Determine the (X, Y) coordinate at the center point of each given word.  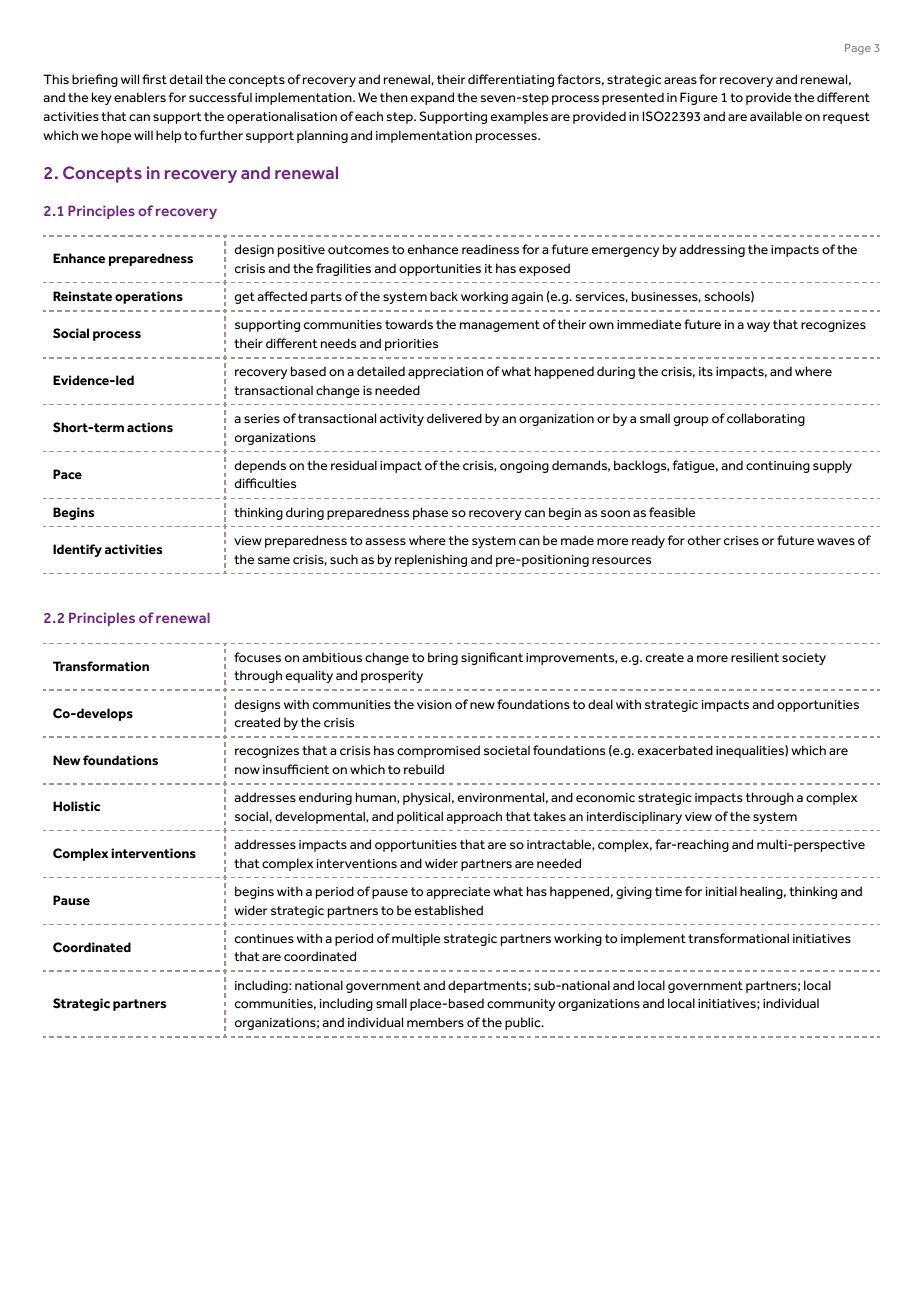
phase (430, 513)
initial (721, 891)
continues (264, 938)
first (154, 79)
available (776, 116)
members (435, 1022)
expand (432, 98)
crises (741, 540)
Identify (77, 550)
